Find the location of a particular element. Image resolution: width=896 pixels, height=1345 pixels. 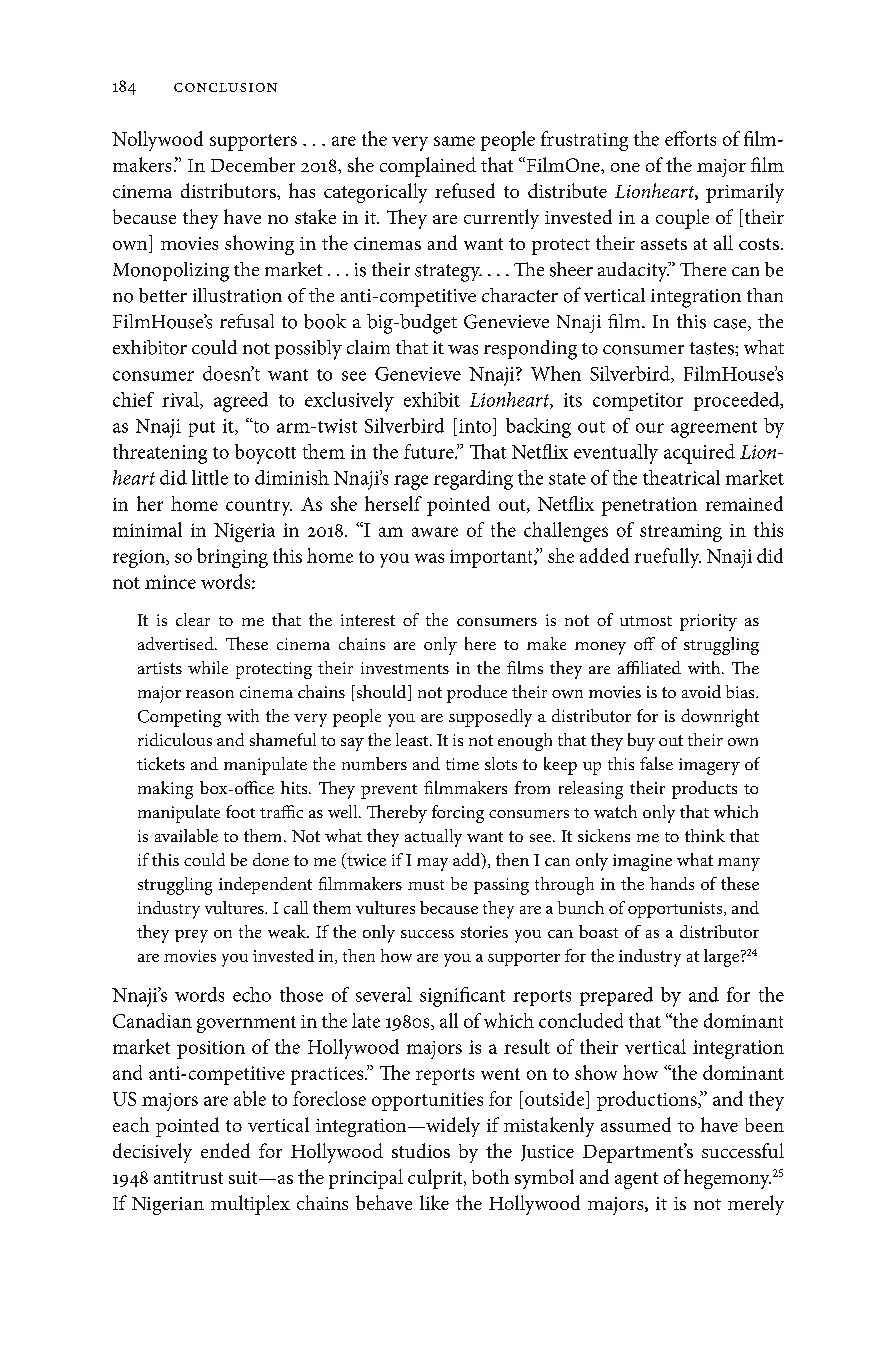

complained is located at coordinates (428, 167).
